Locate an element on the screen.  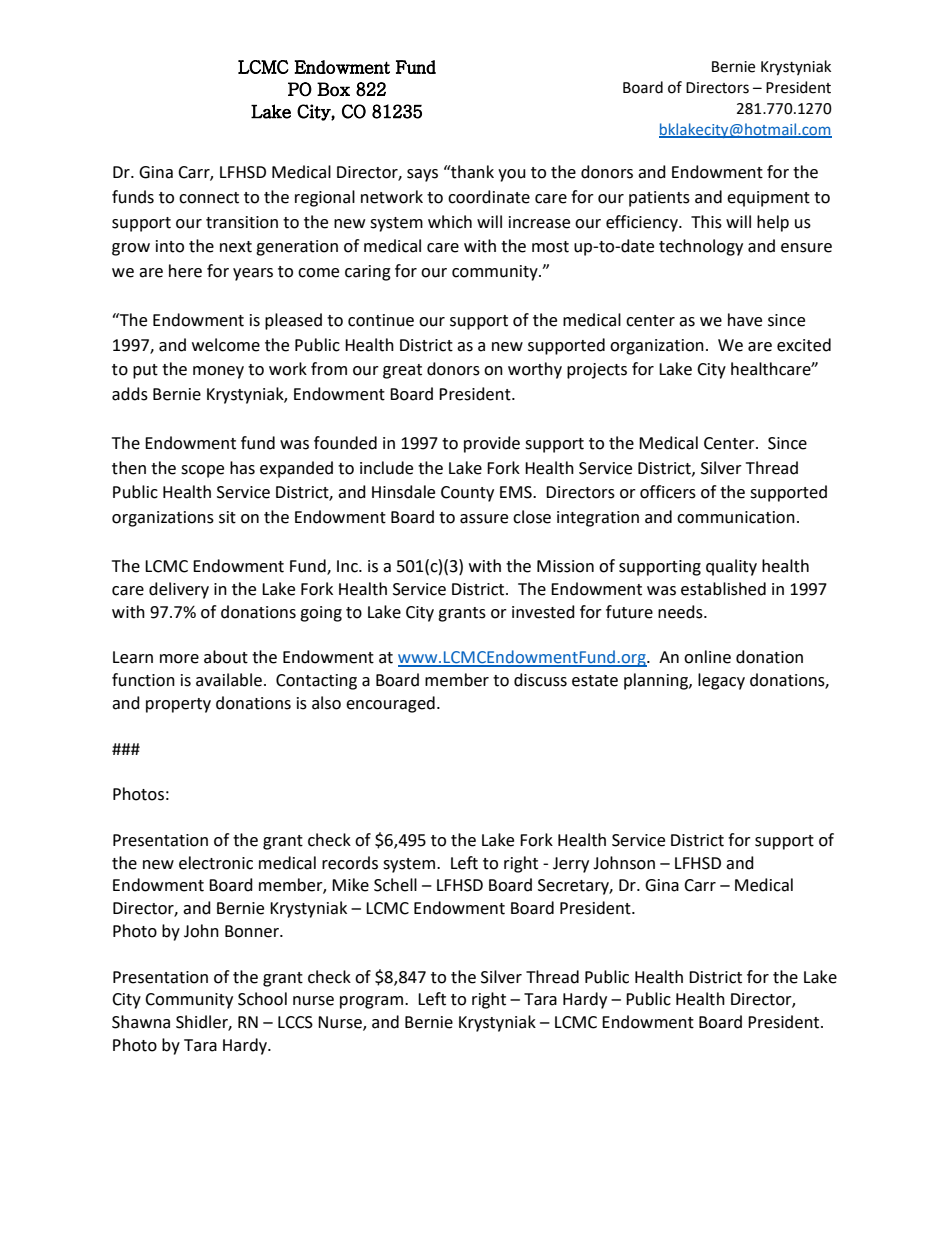
money is located at coordinates (218, 372).
